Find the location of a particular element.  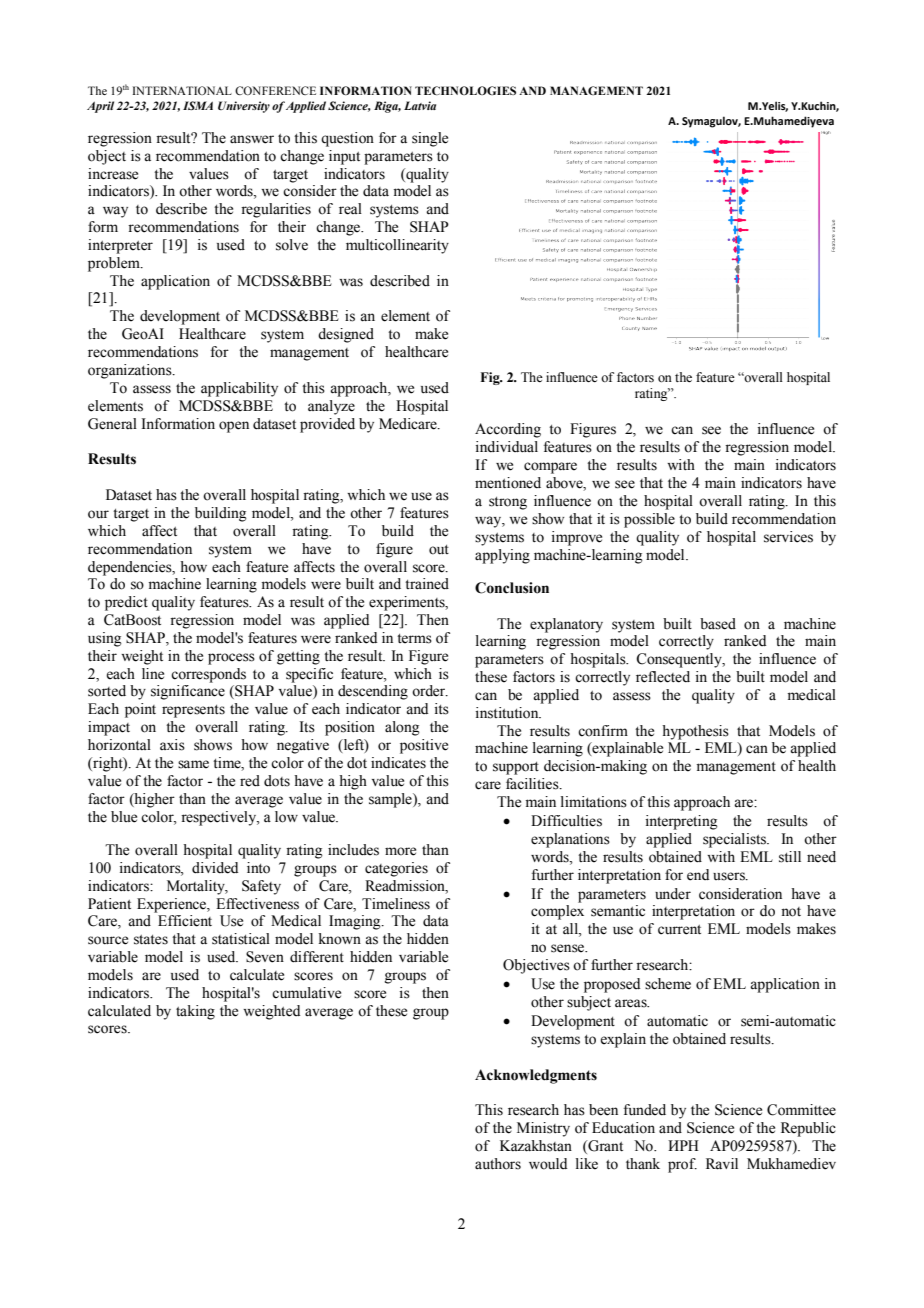

prof is located at coordinates (682, 1165).
